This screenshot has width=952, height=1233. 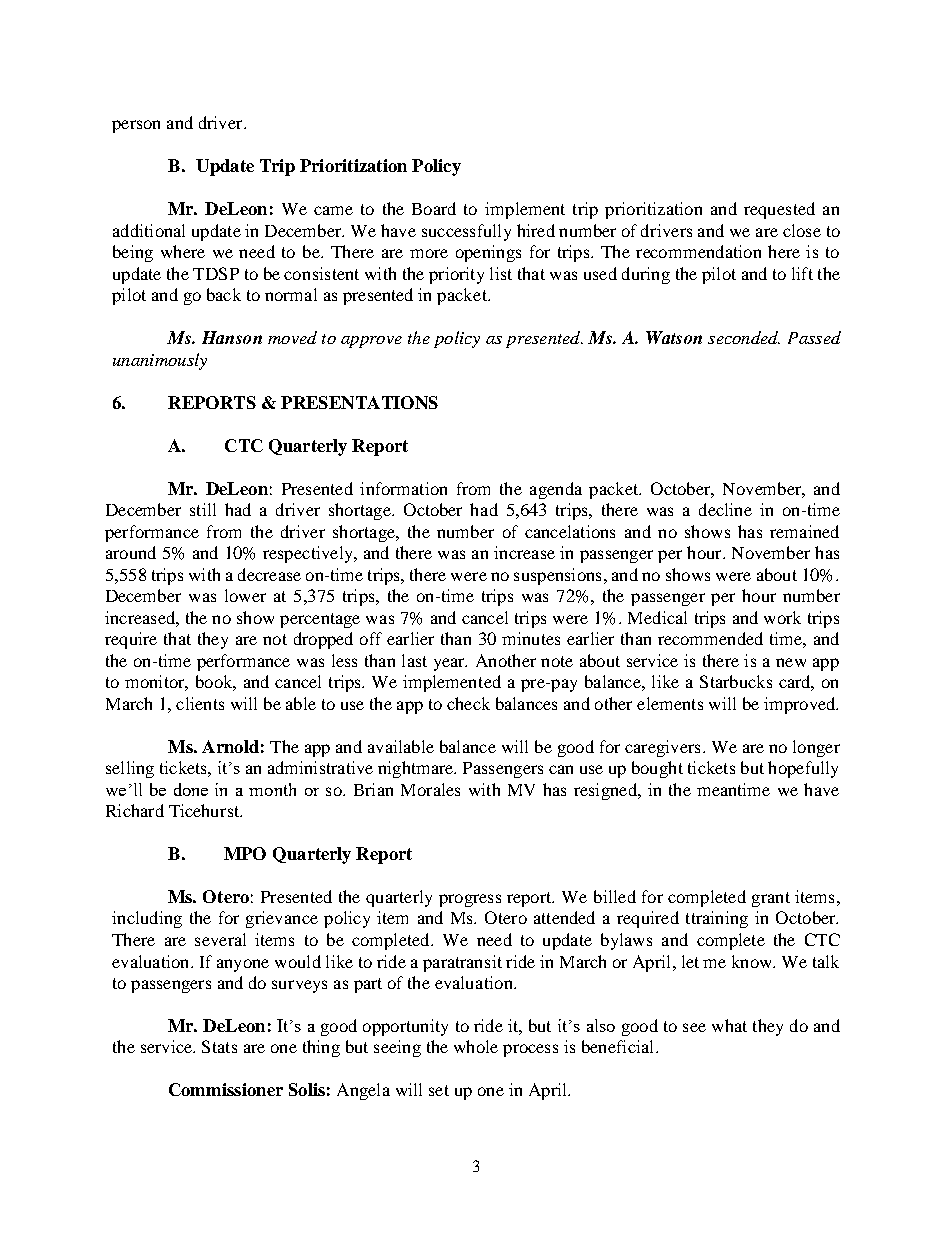 I want to click on unanimously, so click(x=160, y=361).
